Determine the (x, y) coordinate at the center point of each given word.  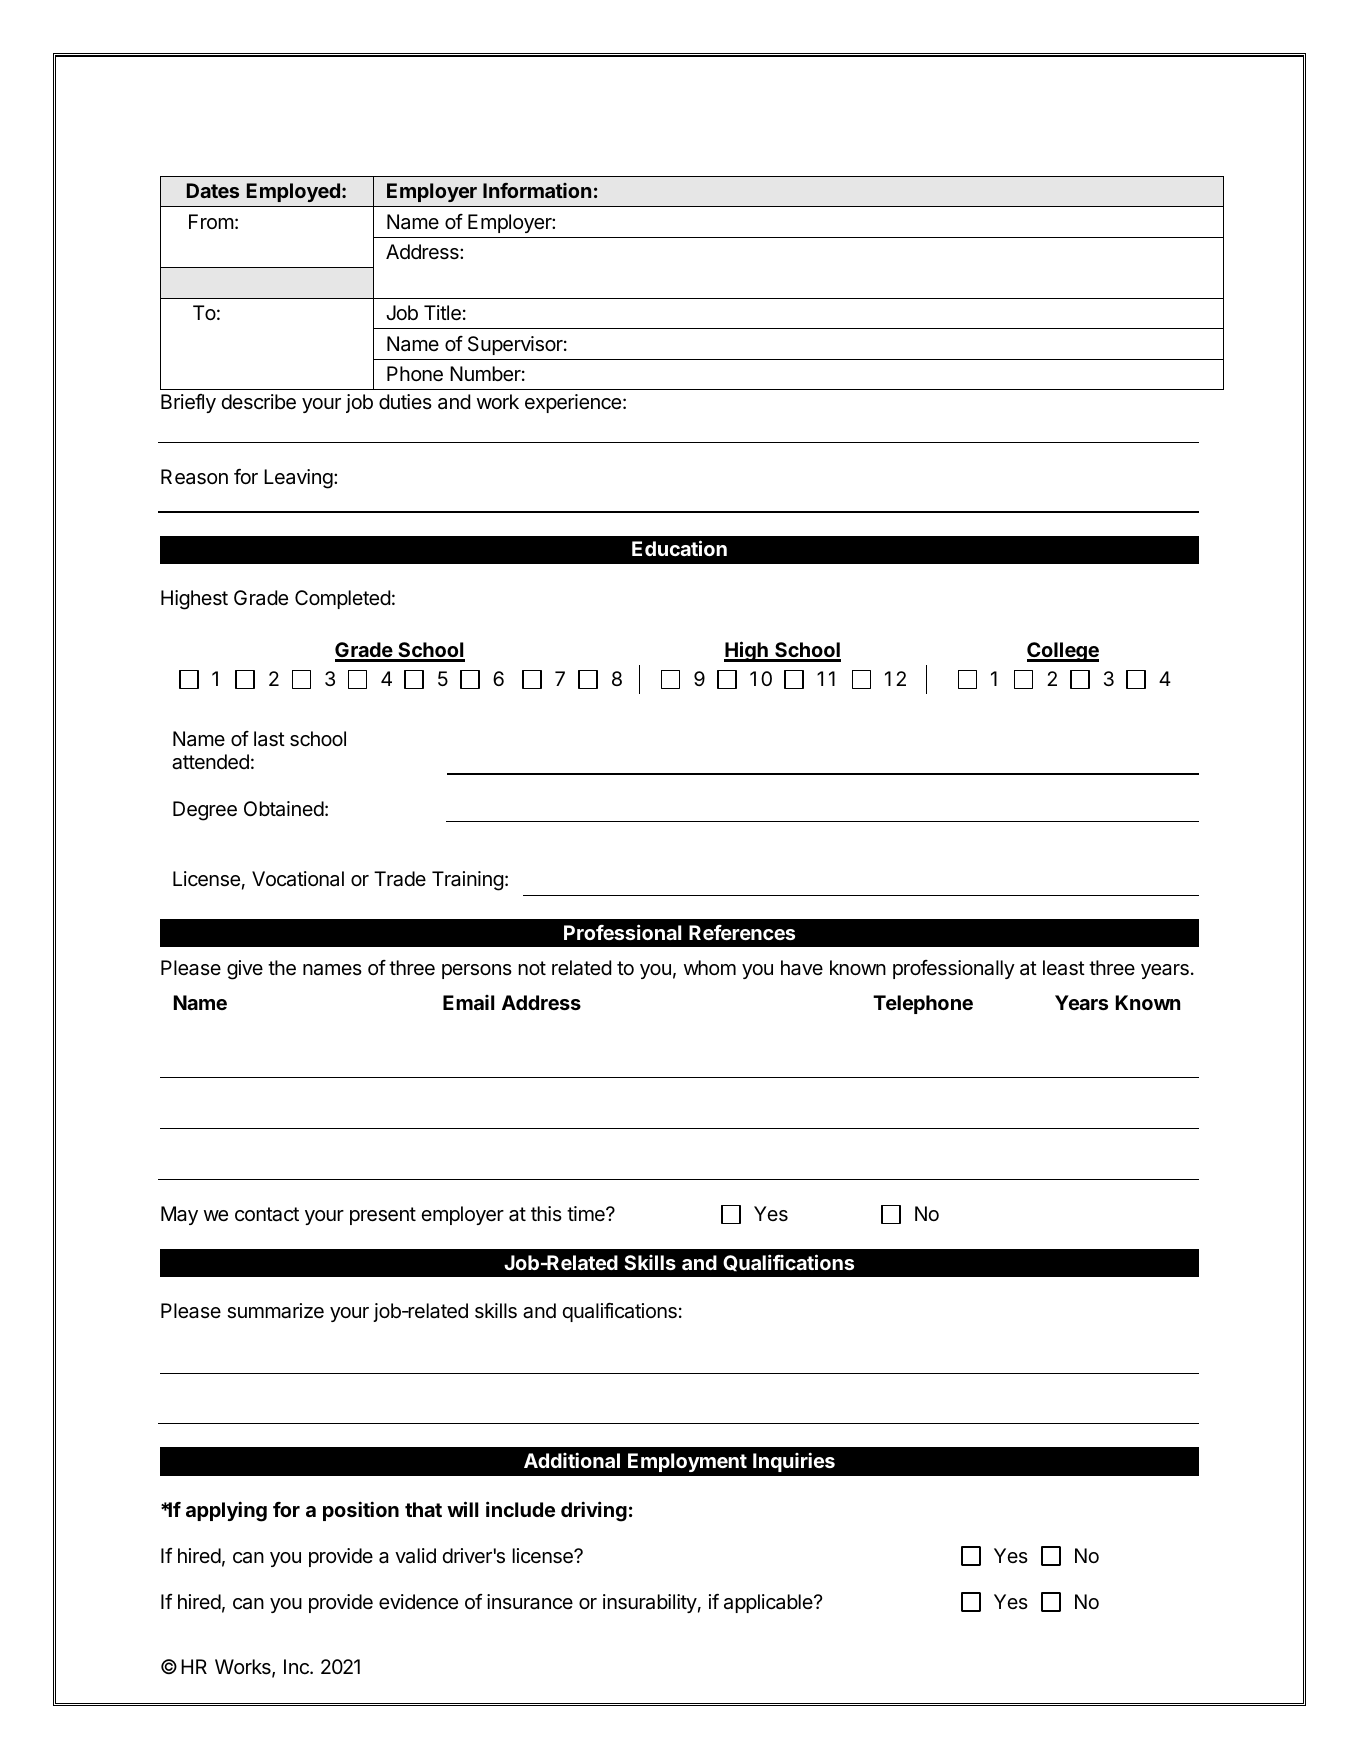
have (802, 968)
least (1064, 968)
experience (573, 403)
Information (537, 190)
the (282, 968)
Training (468, 881)
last (269, 739)
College (1063, 652)
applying (226, 1511)
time (587, 1213)
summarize (275, 1311)
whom (710, 967)
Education (679, 548)
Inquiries (794, 1462)
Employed (293, 192)
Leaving (298, 479)
